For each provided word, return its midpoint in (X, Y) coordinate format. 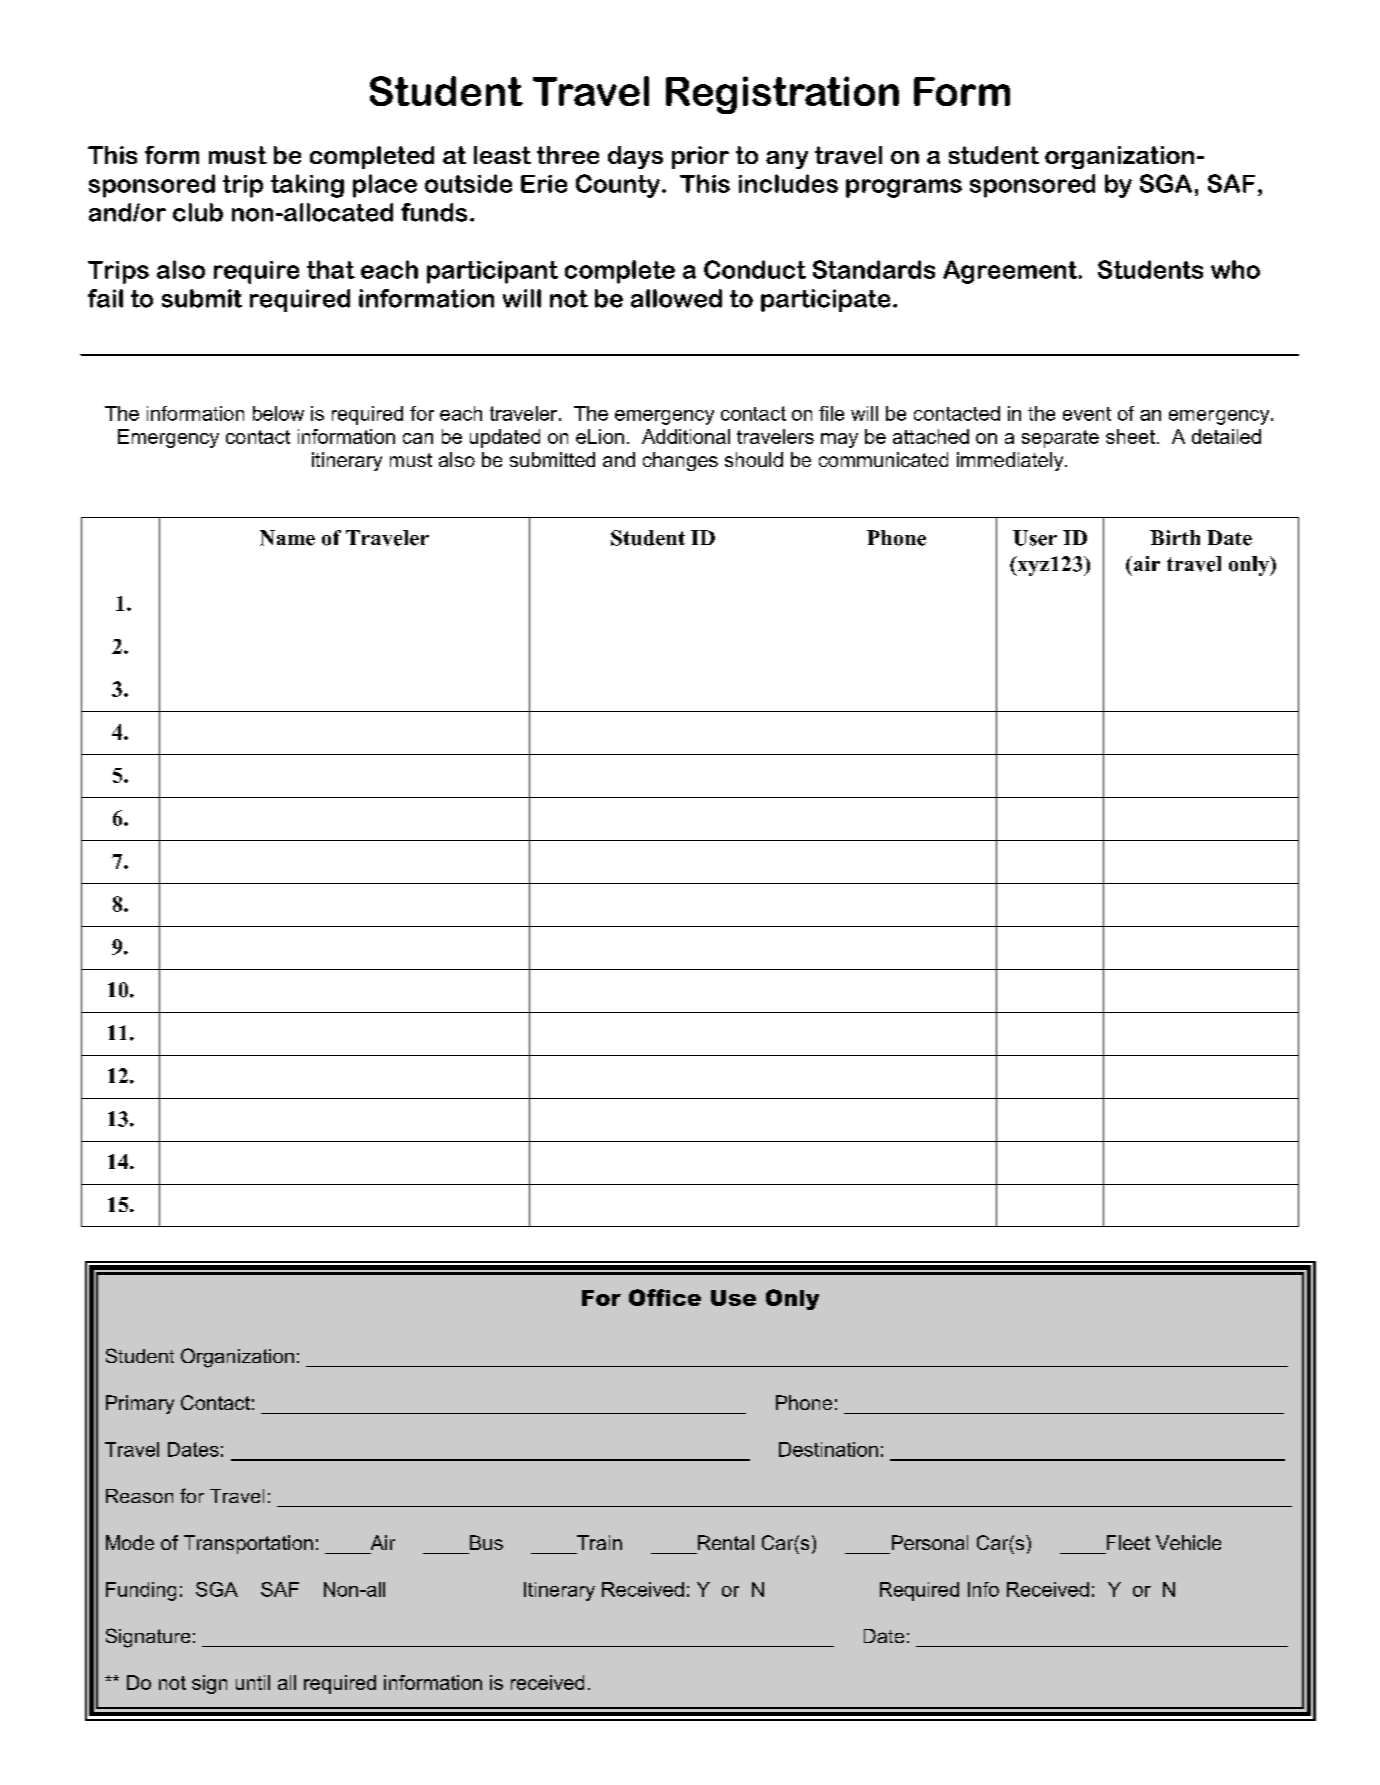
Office (665, 1297)
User (1035, 538)
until (253, 1682)
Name (287, 538)
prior (700, 157)
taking (307, 186)
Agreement (1011, 272)
